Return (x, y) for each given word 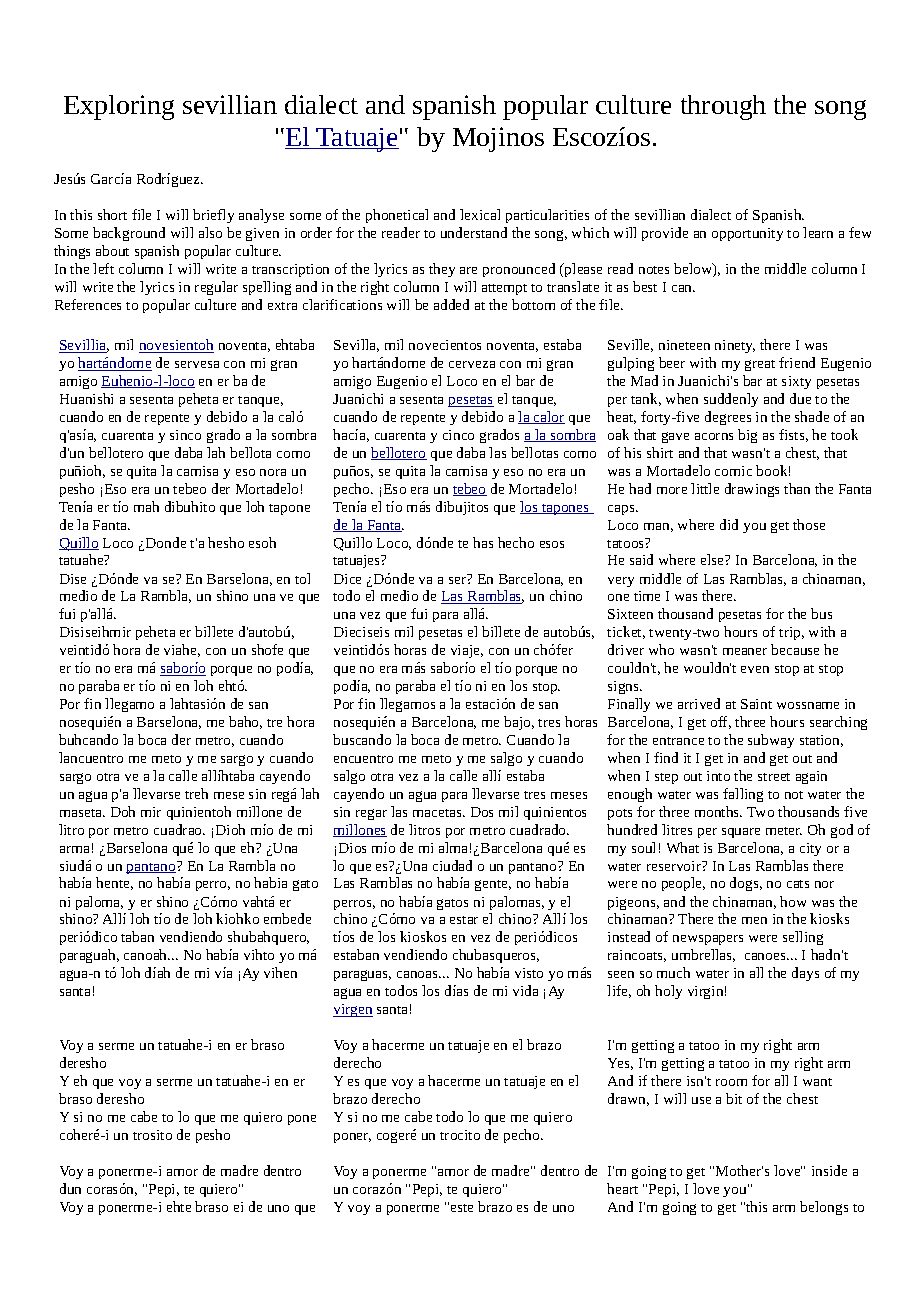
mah (146, 506)
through (723, 107)
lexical (480, 214)
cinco (458, 435)
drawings (752, 490)
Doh (123, 811)
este (462, 1208)
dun (70, 1188)
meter (784, 831)
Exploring (119, 107)
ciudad (452, 865)
